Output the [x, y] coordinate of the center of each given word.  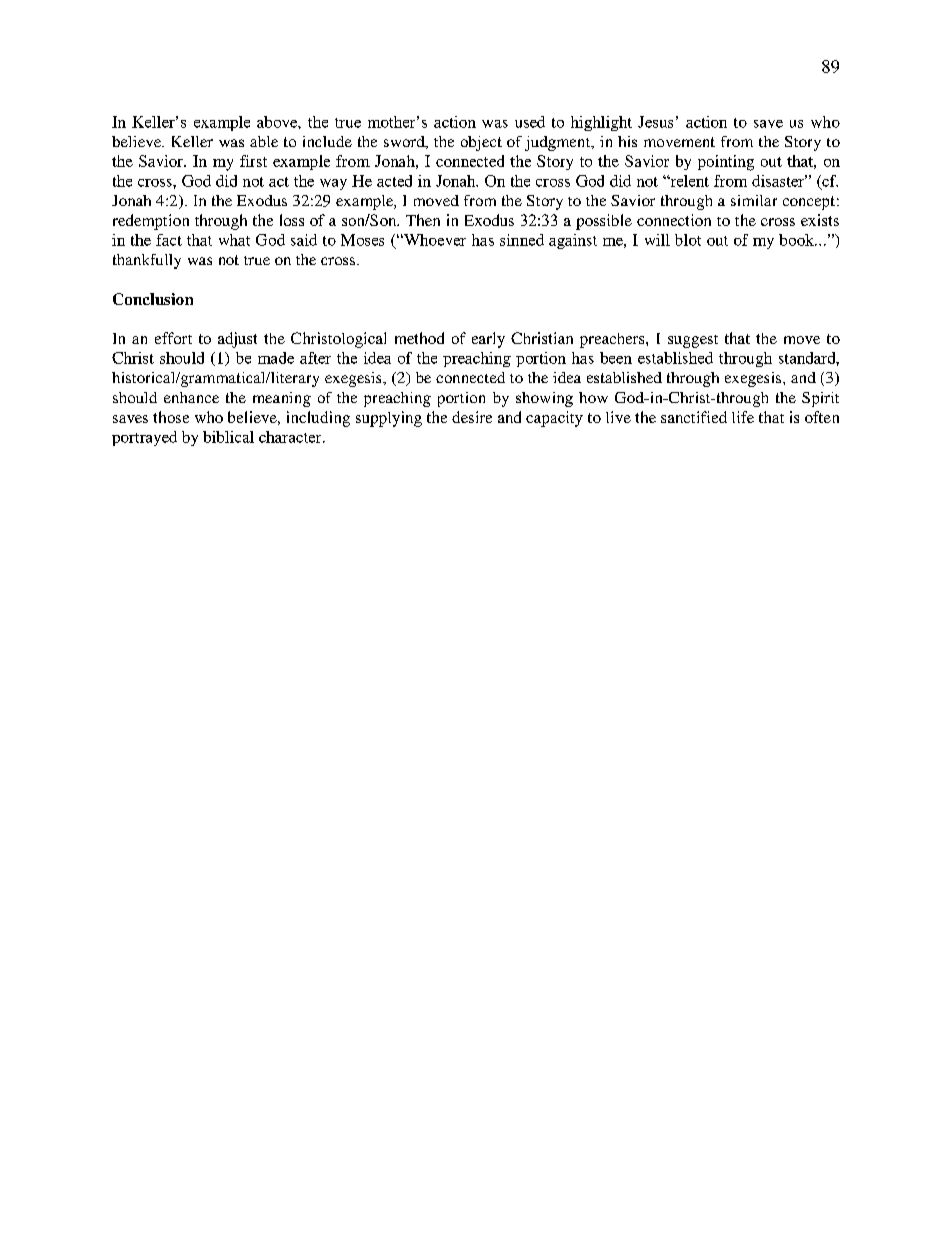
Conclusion [153, 299]
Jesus [655, 122]
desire [472, 417]
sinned [522, 240]
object [481, 143]
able [264, 141]
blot [688, 240]
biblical [228, 437]
